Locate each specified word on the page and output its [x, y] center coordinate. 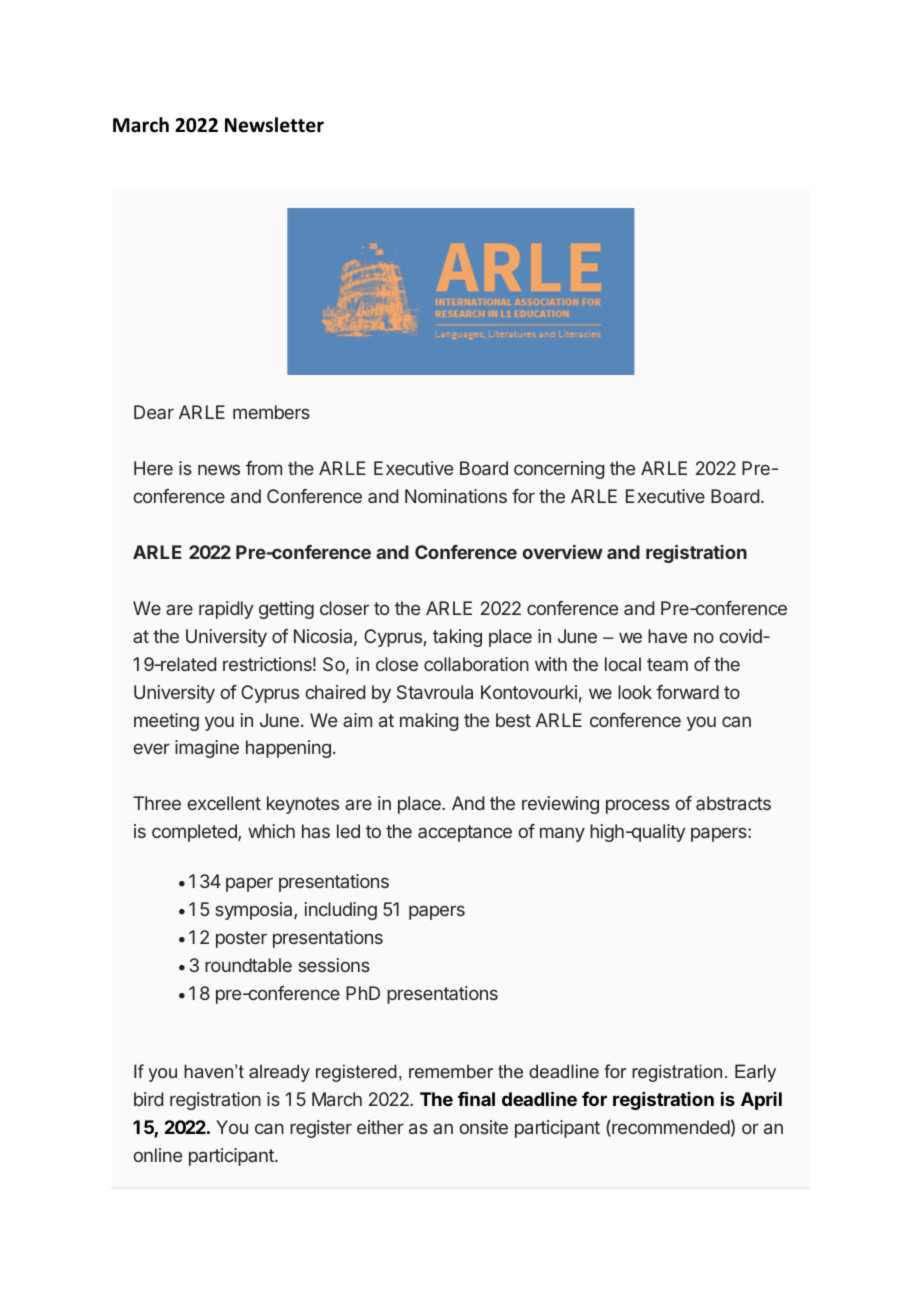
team [667, 664]
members [271, 412]
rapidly [226, 610]
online [157, 1155]
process [638, 806]
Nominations [456, 496]
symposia [255, 911]
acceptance [465, 833]
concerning [559, 470]
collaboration [476, 664]
